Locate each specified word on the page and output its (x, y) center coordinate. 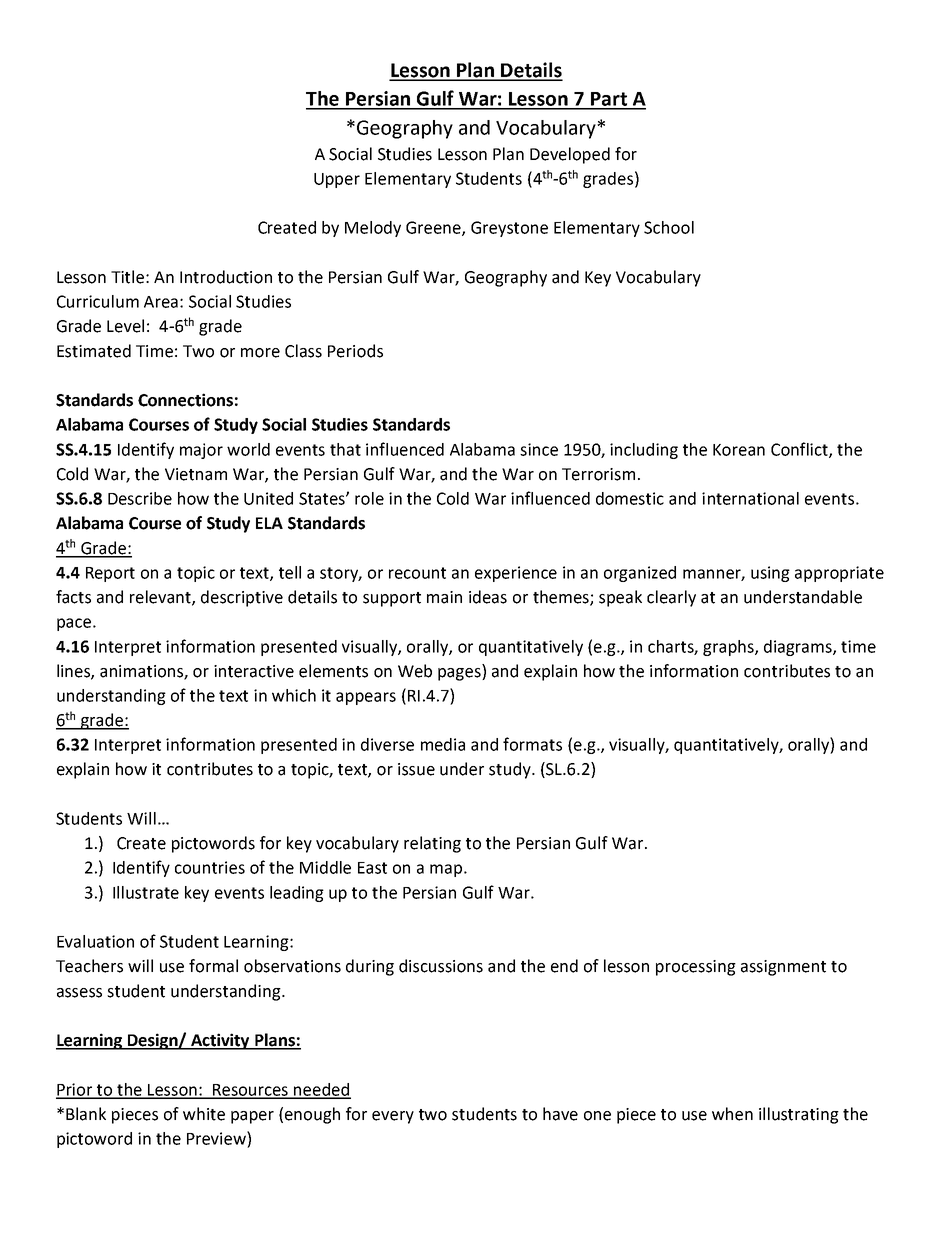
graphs (729, 648)
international (750, 498)
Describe (140, 498)
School (669, 227)
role (369, 498)
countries (210, 867)
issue (416, 769)
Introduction (226, 277)
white (204, 1114)
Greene (434, 228)
